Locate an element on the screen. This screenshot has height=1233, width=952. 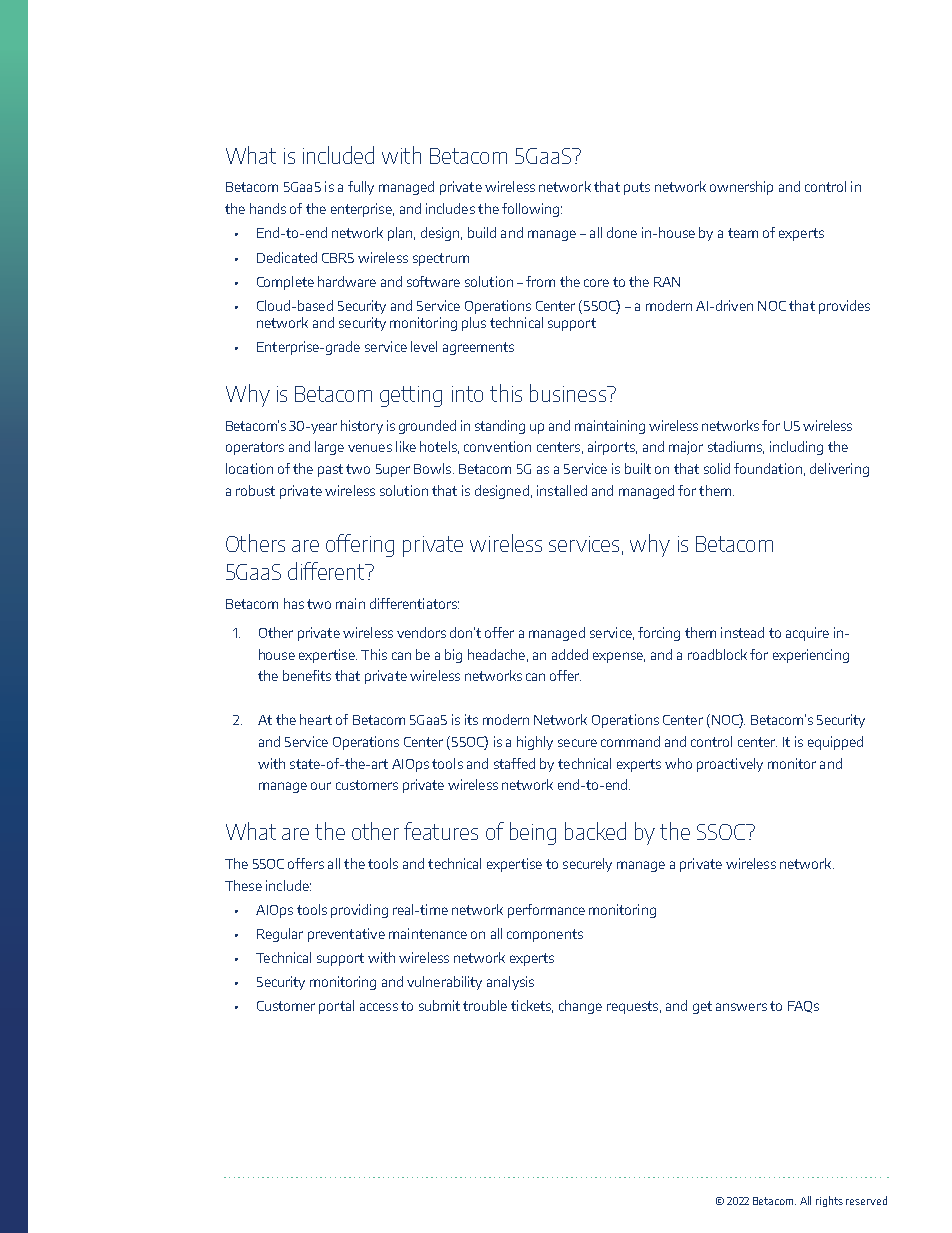
being is located at coordinates (533, 833).
